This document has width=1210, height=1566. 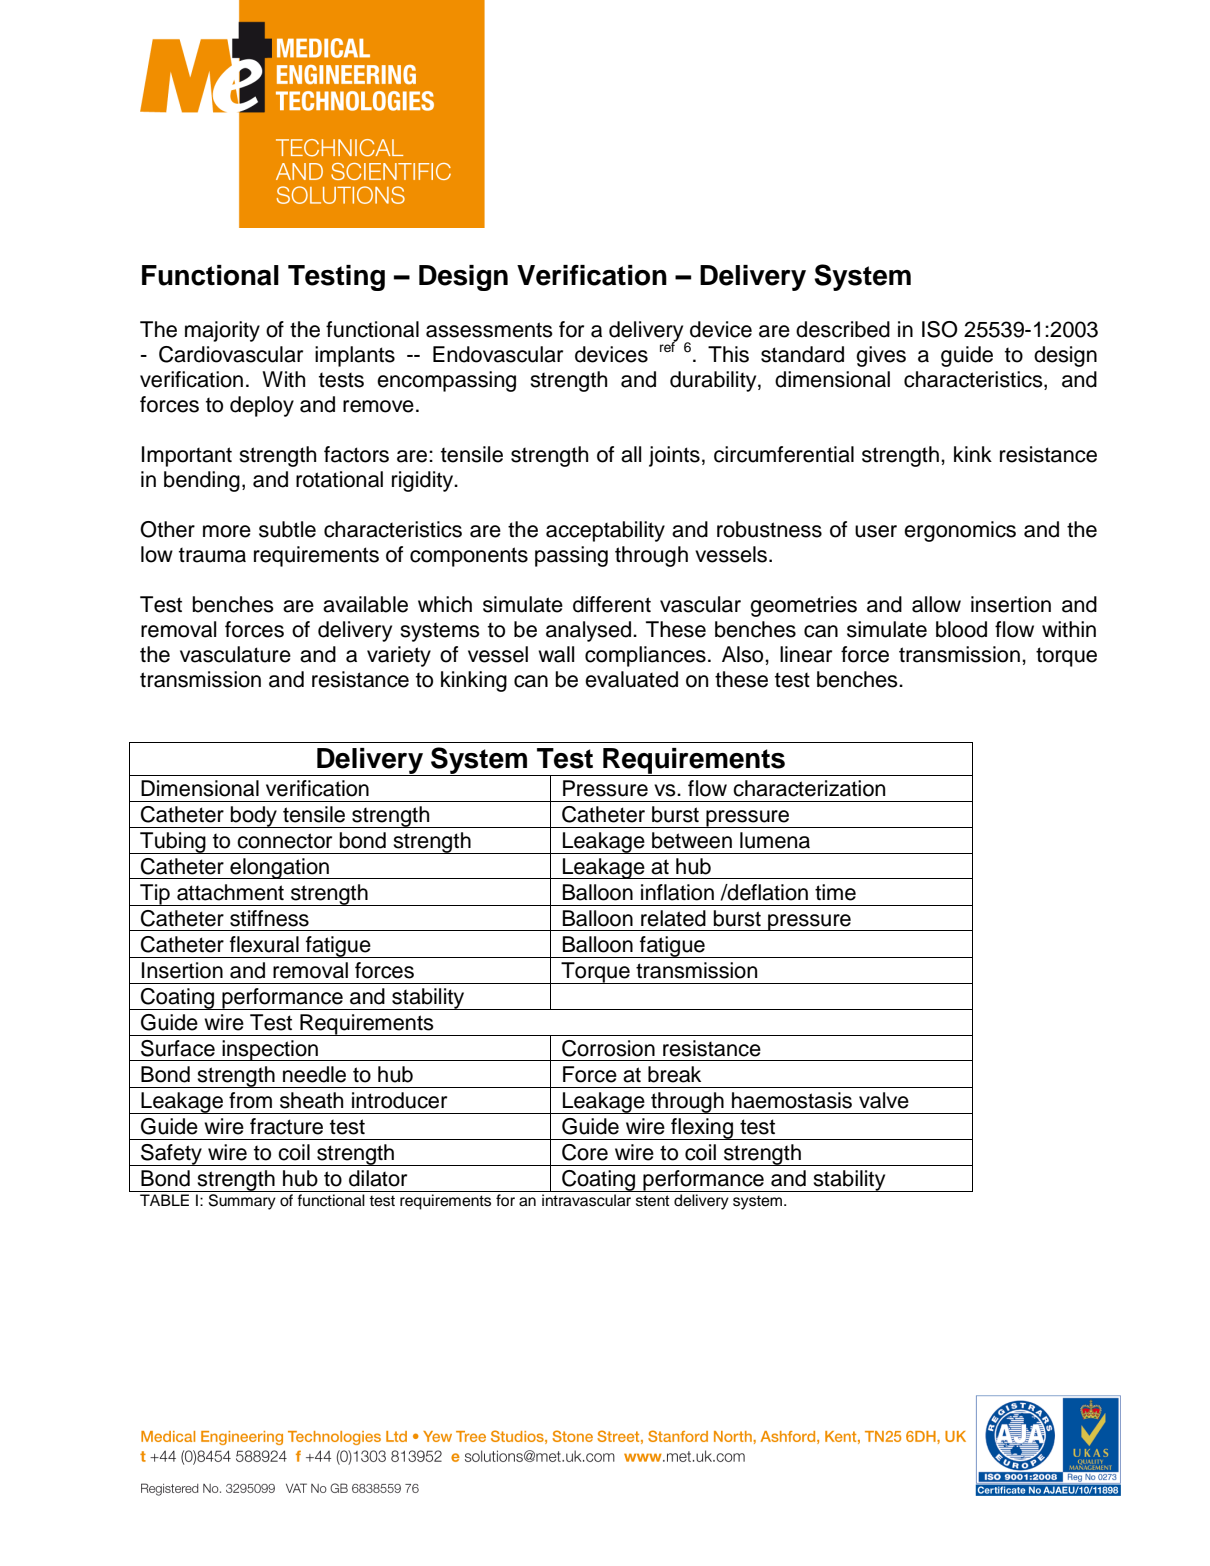 I want to click on body, so click(x=254, y=817).
